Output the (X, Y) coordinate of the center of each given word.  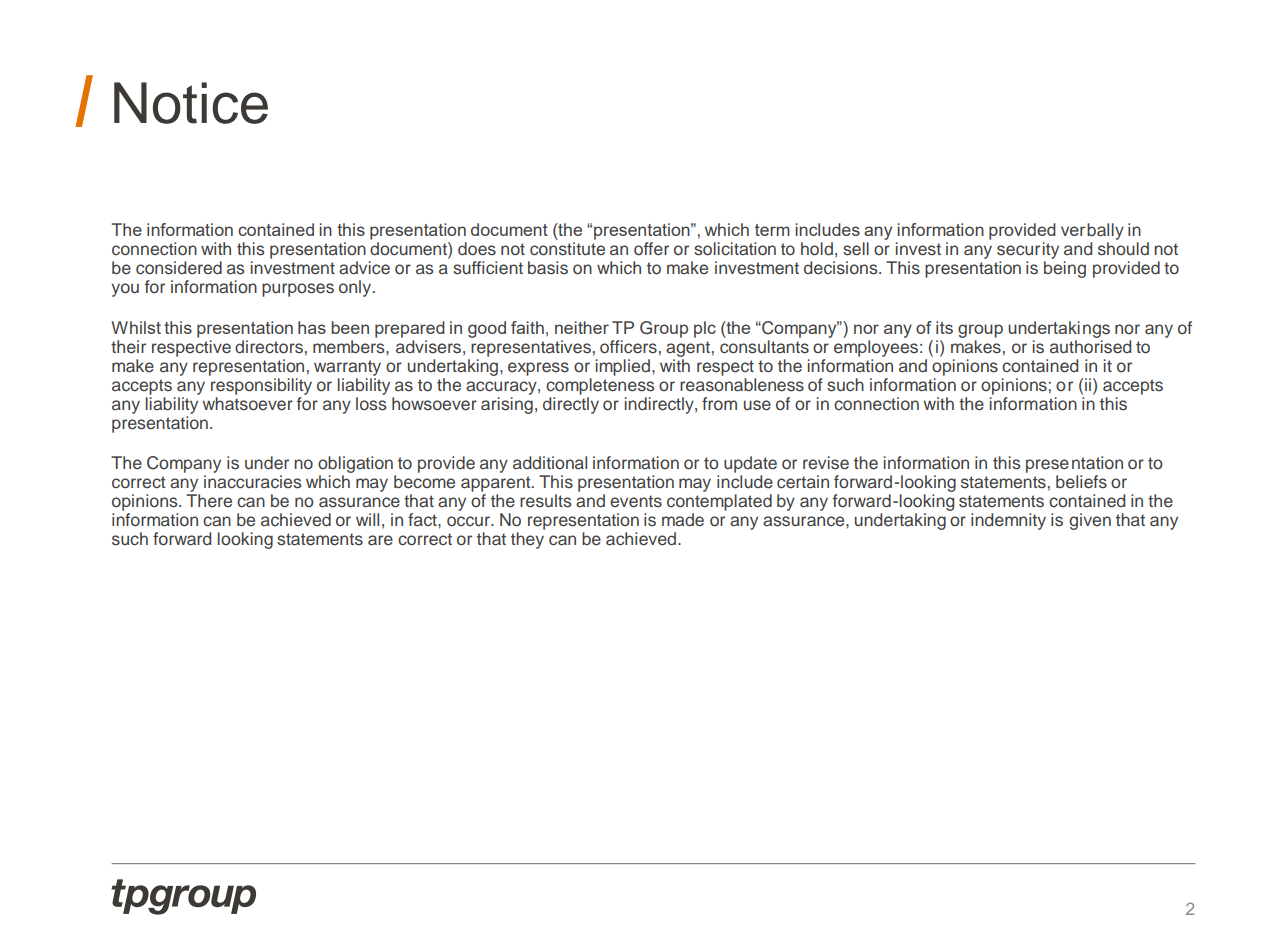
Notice (191, 103)
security (1028, 252)
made (683, 520)
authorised (1090, 347)
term (772, 230)
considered (179, 268)
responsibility (261, 386)
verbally (1092, 231)
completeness (600, 386)
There (209, 501)
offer (651, 249)
